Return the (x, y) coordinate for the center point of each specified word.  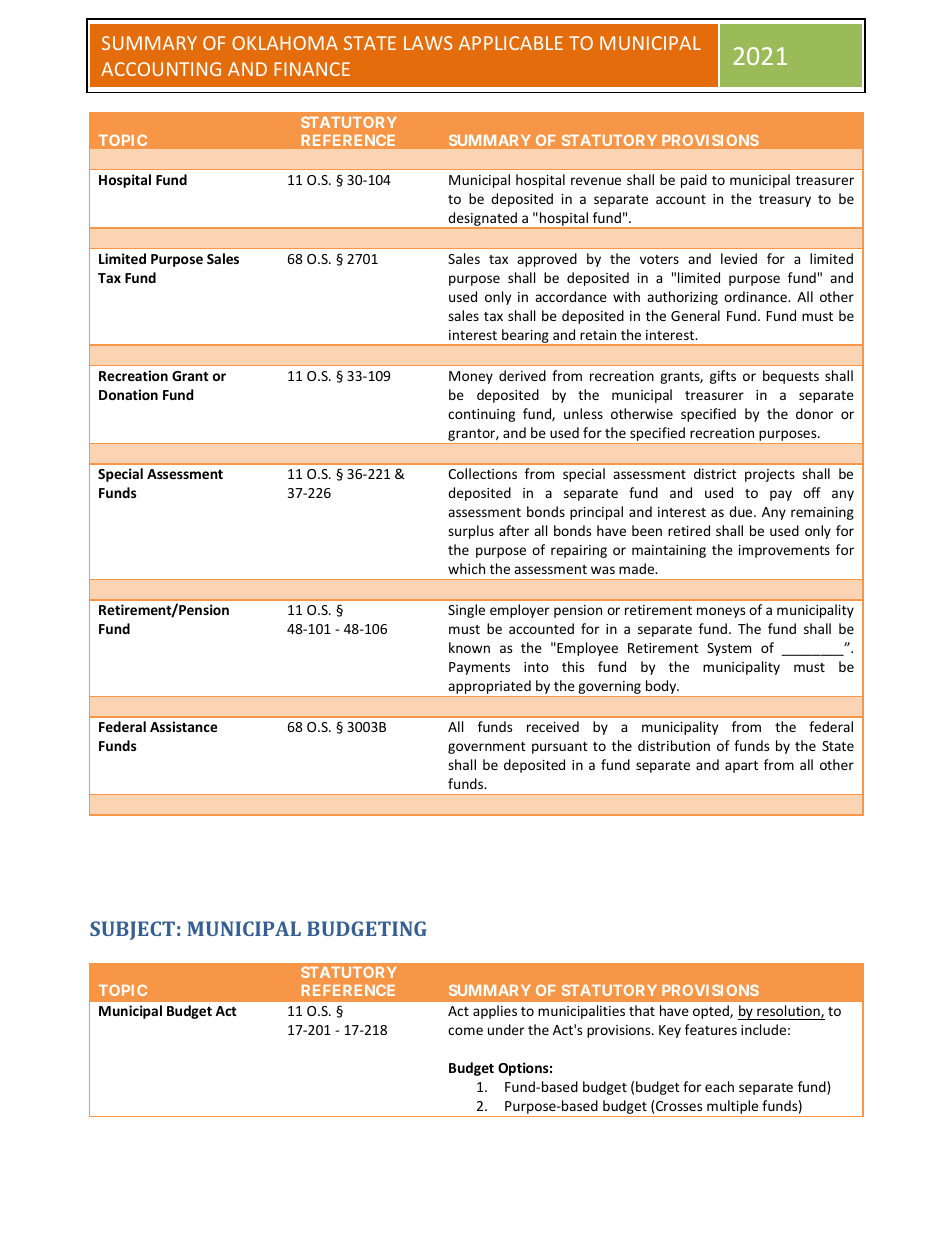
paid (694, 181)
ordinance (756, 296)
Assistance (184, 726)
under (506, 1029)
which (466, 568)
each (719, 1086)
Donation (128, 394)
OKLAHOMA (285, 43)
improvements (784, 551)
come (465, 1031)
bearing (525, 337)
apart (741, 767)
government (487, 748)
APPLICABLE (511, 43)
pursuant (560, 748)
